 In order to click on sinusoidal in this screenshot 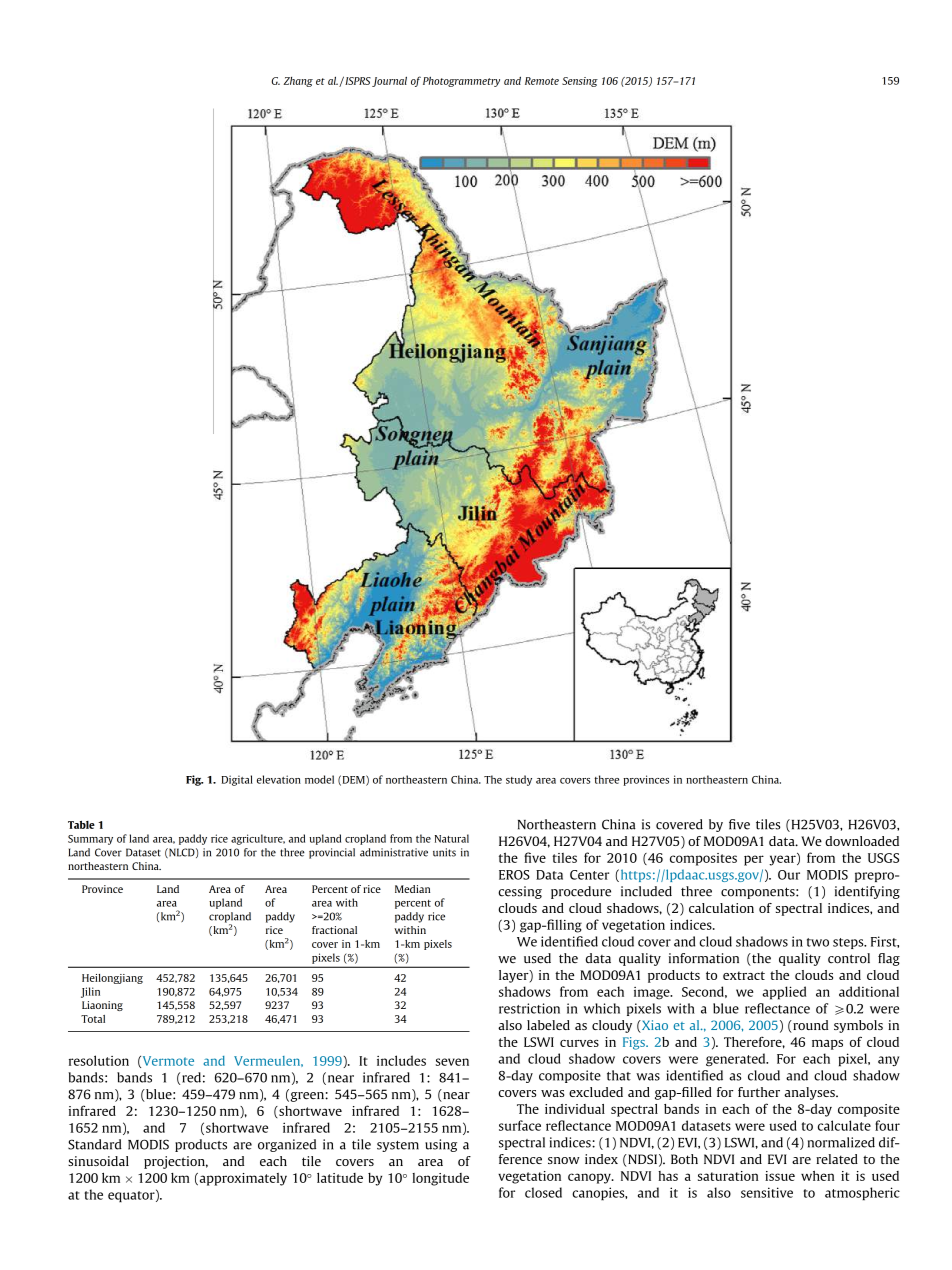, I will do `click(98, 1161)`.
